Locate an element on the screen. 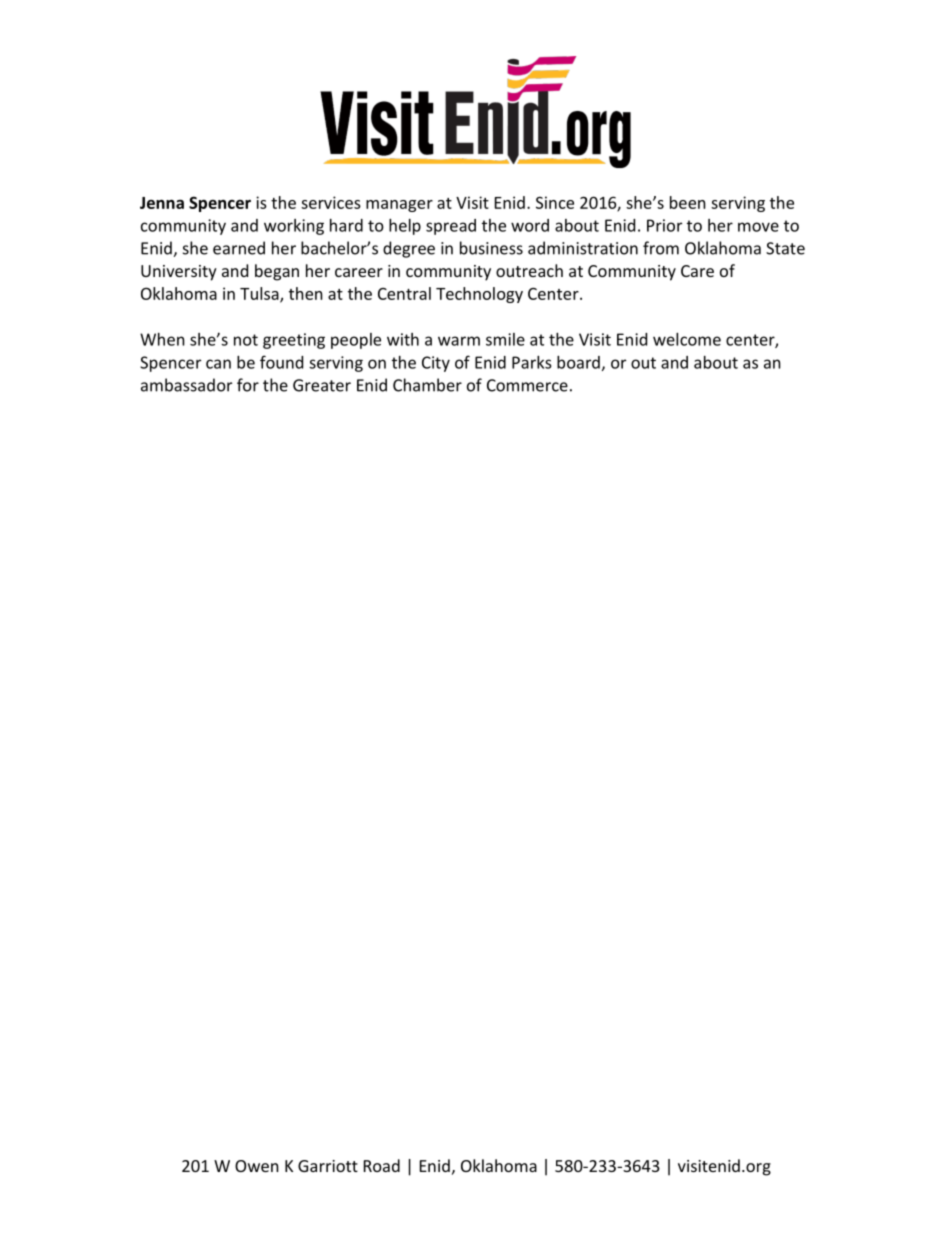 The image size is (952, 1233). Road is located at coordinates (382, 1165).
